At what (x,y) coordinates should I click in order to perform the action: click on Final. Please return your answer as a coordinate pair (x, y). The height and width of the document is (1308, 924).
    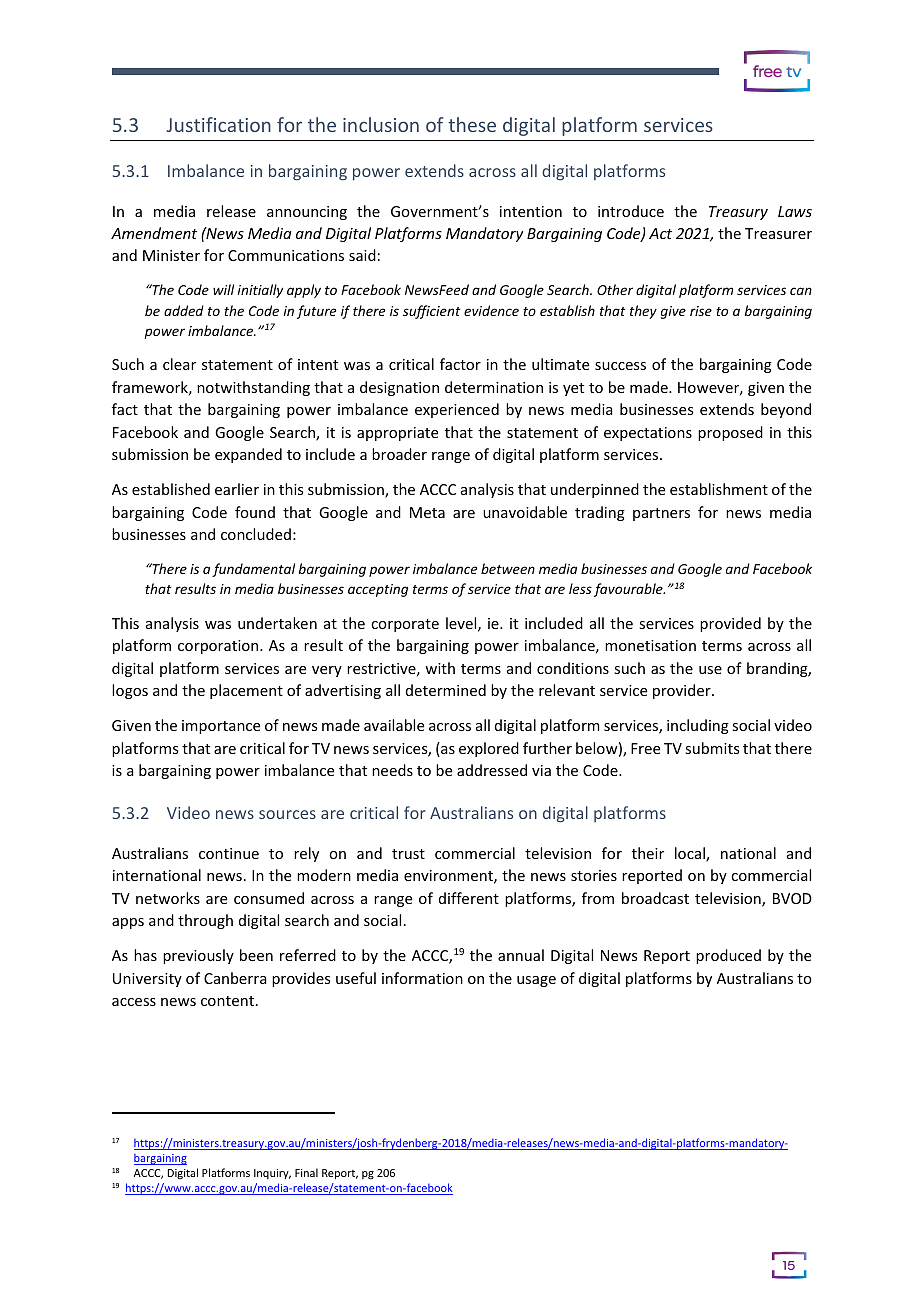
    Looking at the image, I should click on (306, 1172).
